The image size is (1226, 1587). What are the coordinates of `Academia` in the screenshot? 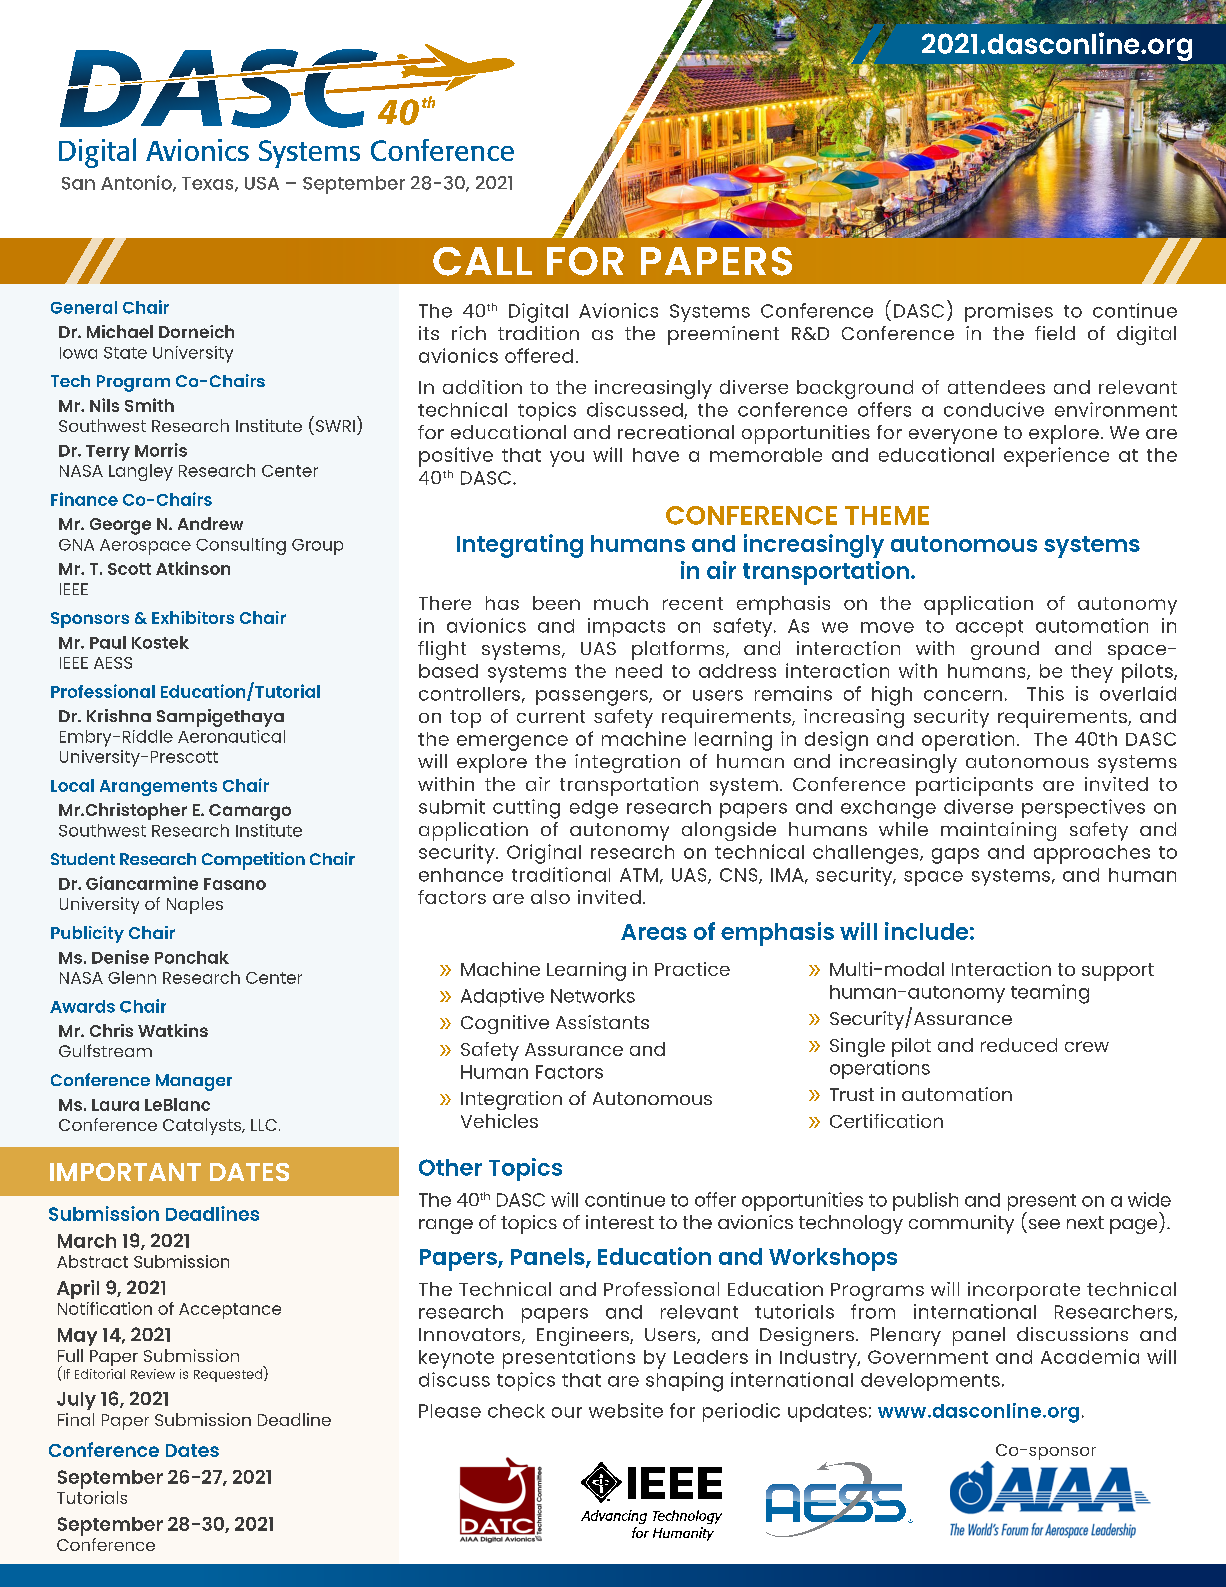 It's located at (1090, 1356).
